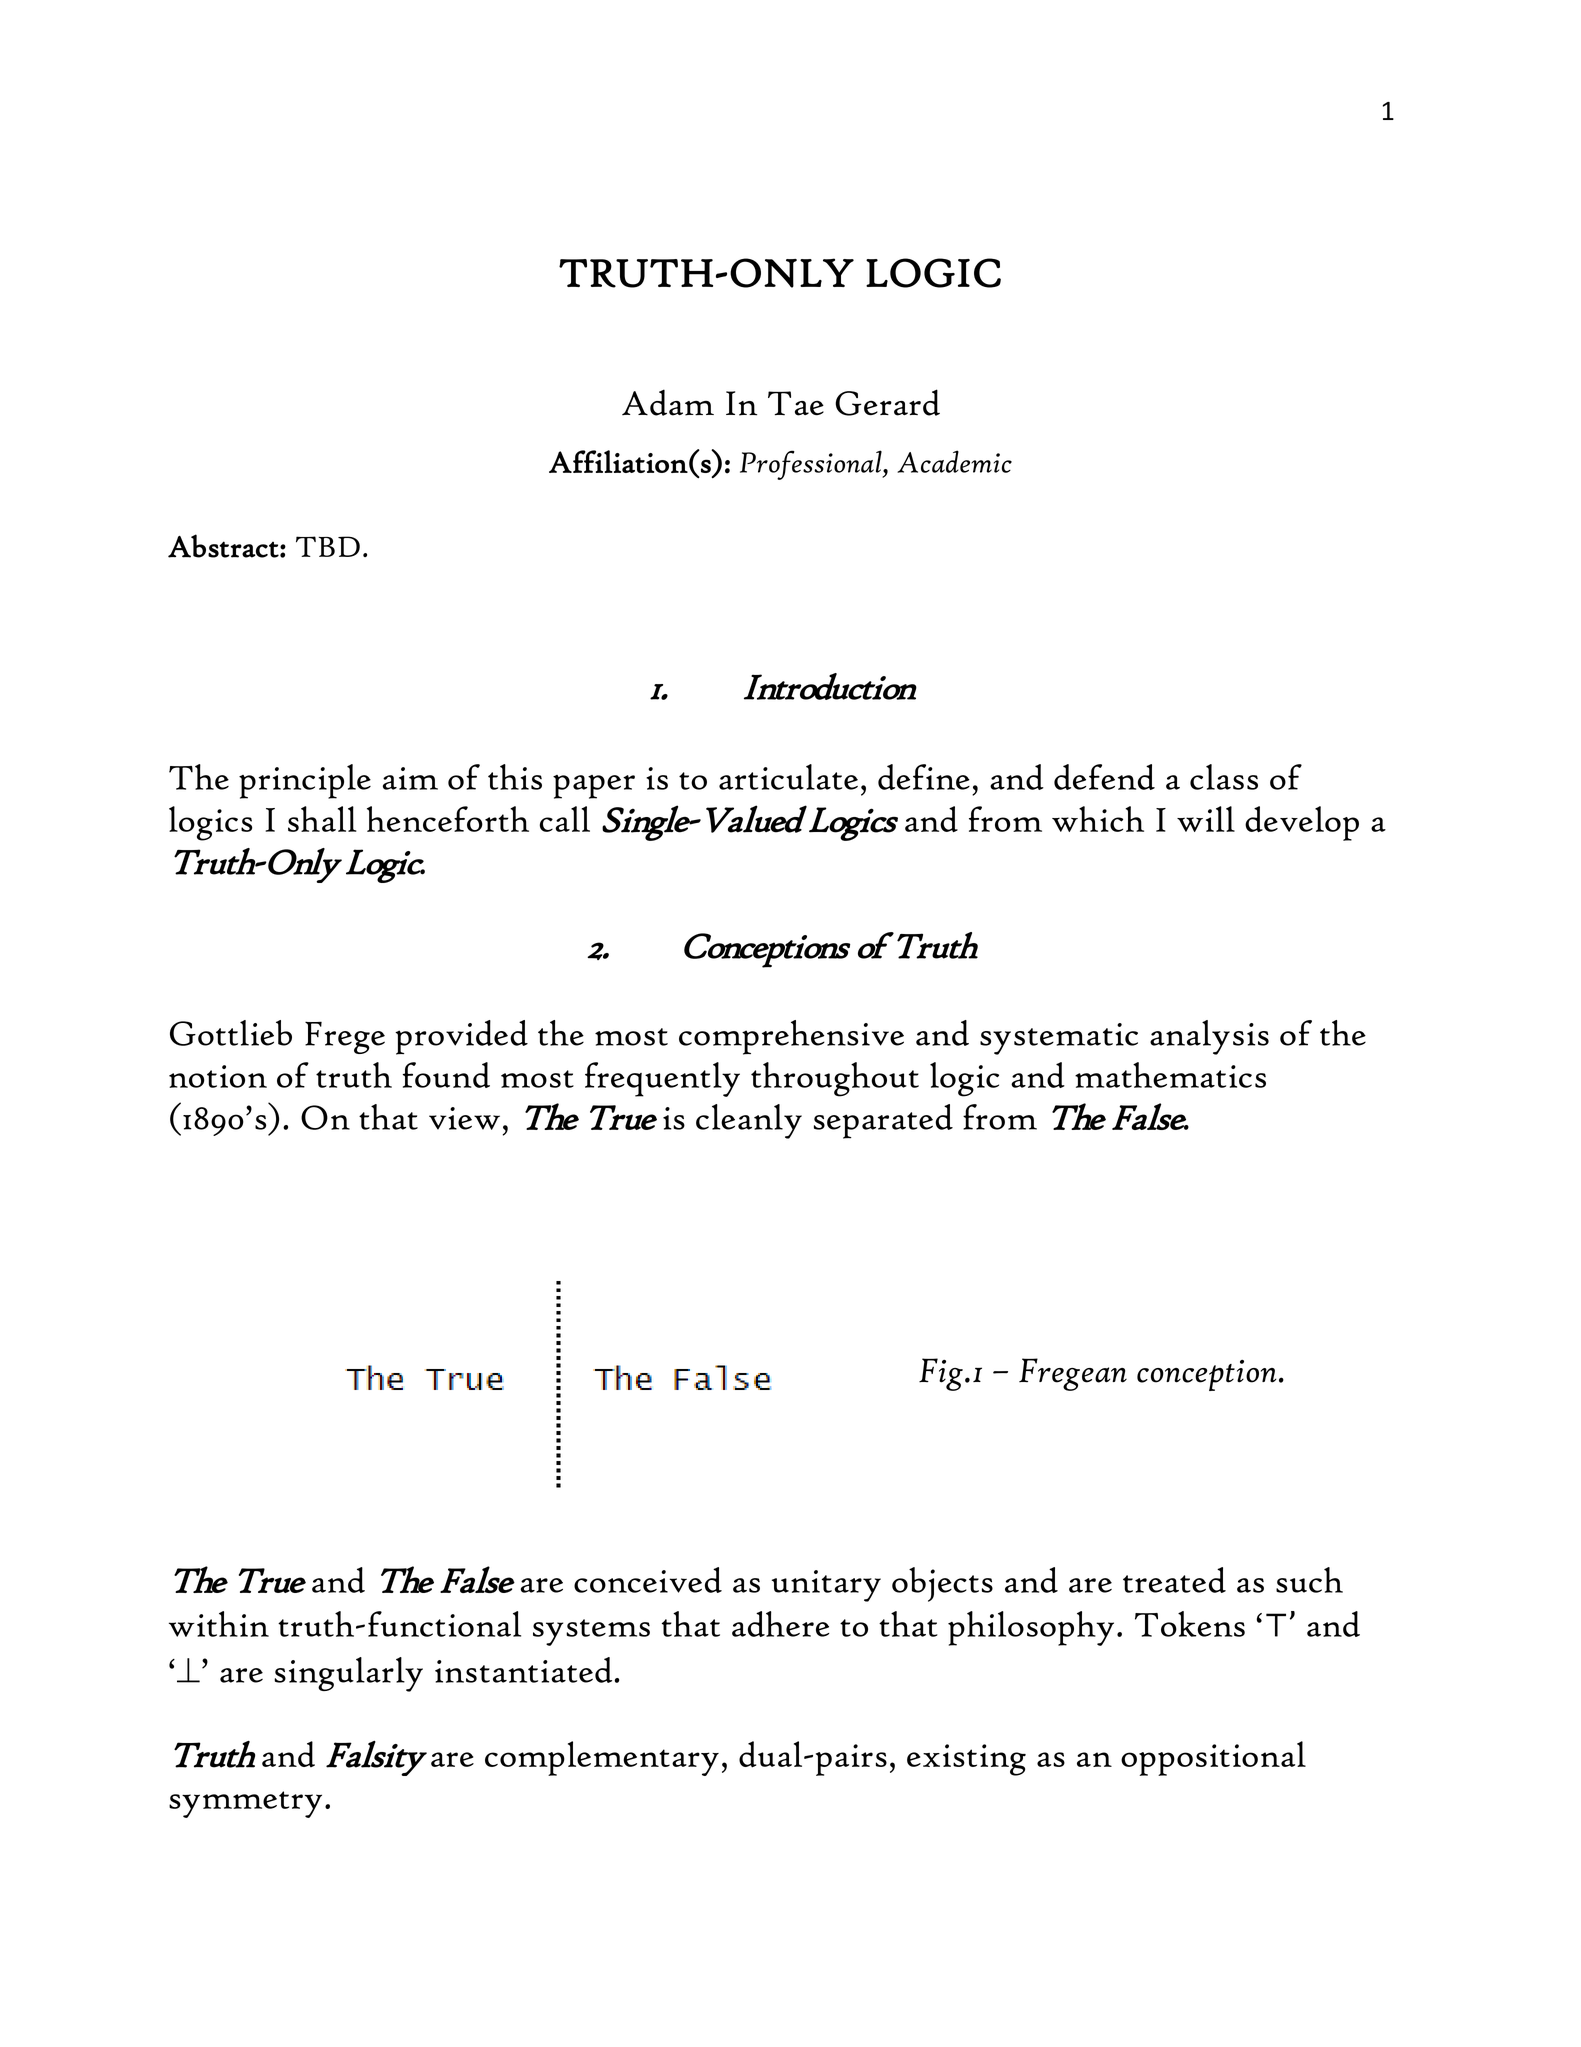  I want to click on Academic, so click(954, 461).
